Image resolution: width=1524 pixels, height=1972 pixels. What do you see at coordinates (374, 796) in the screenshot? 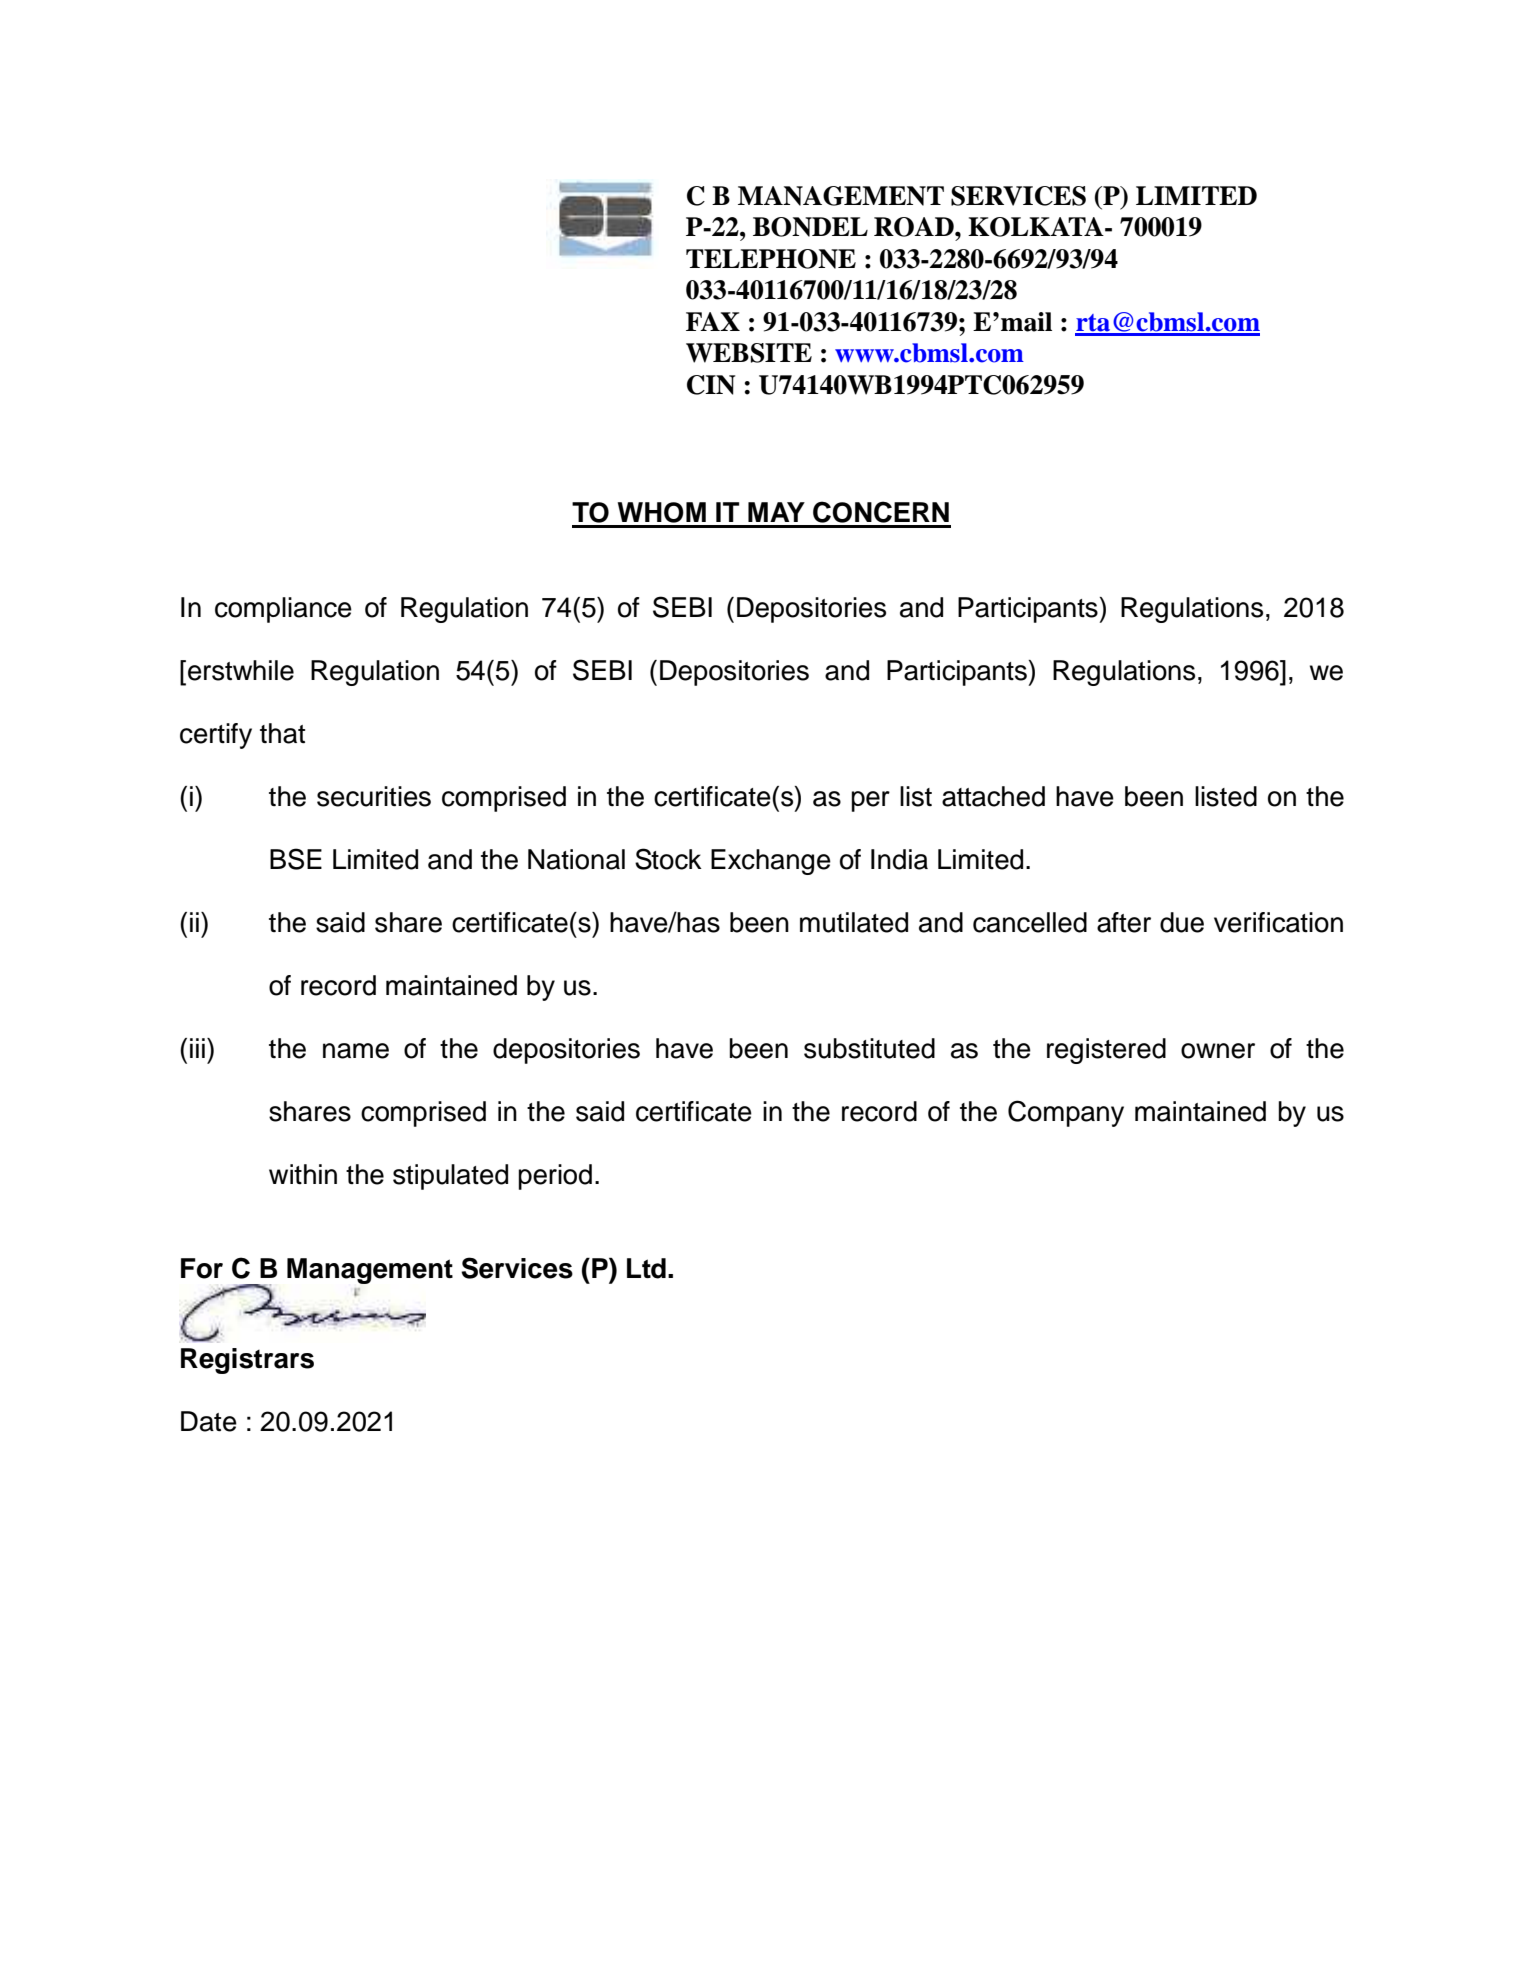
I see `securities` at bounding box center [374, 796].
